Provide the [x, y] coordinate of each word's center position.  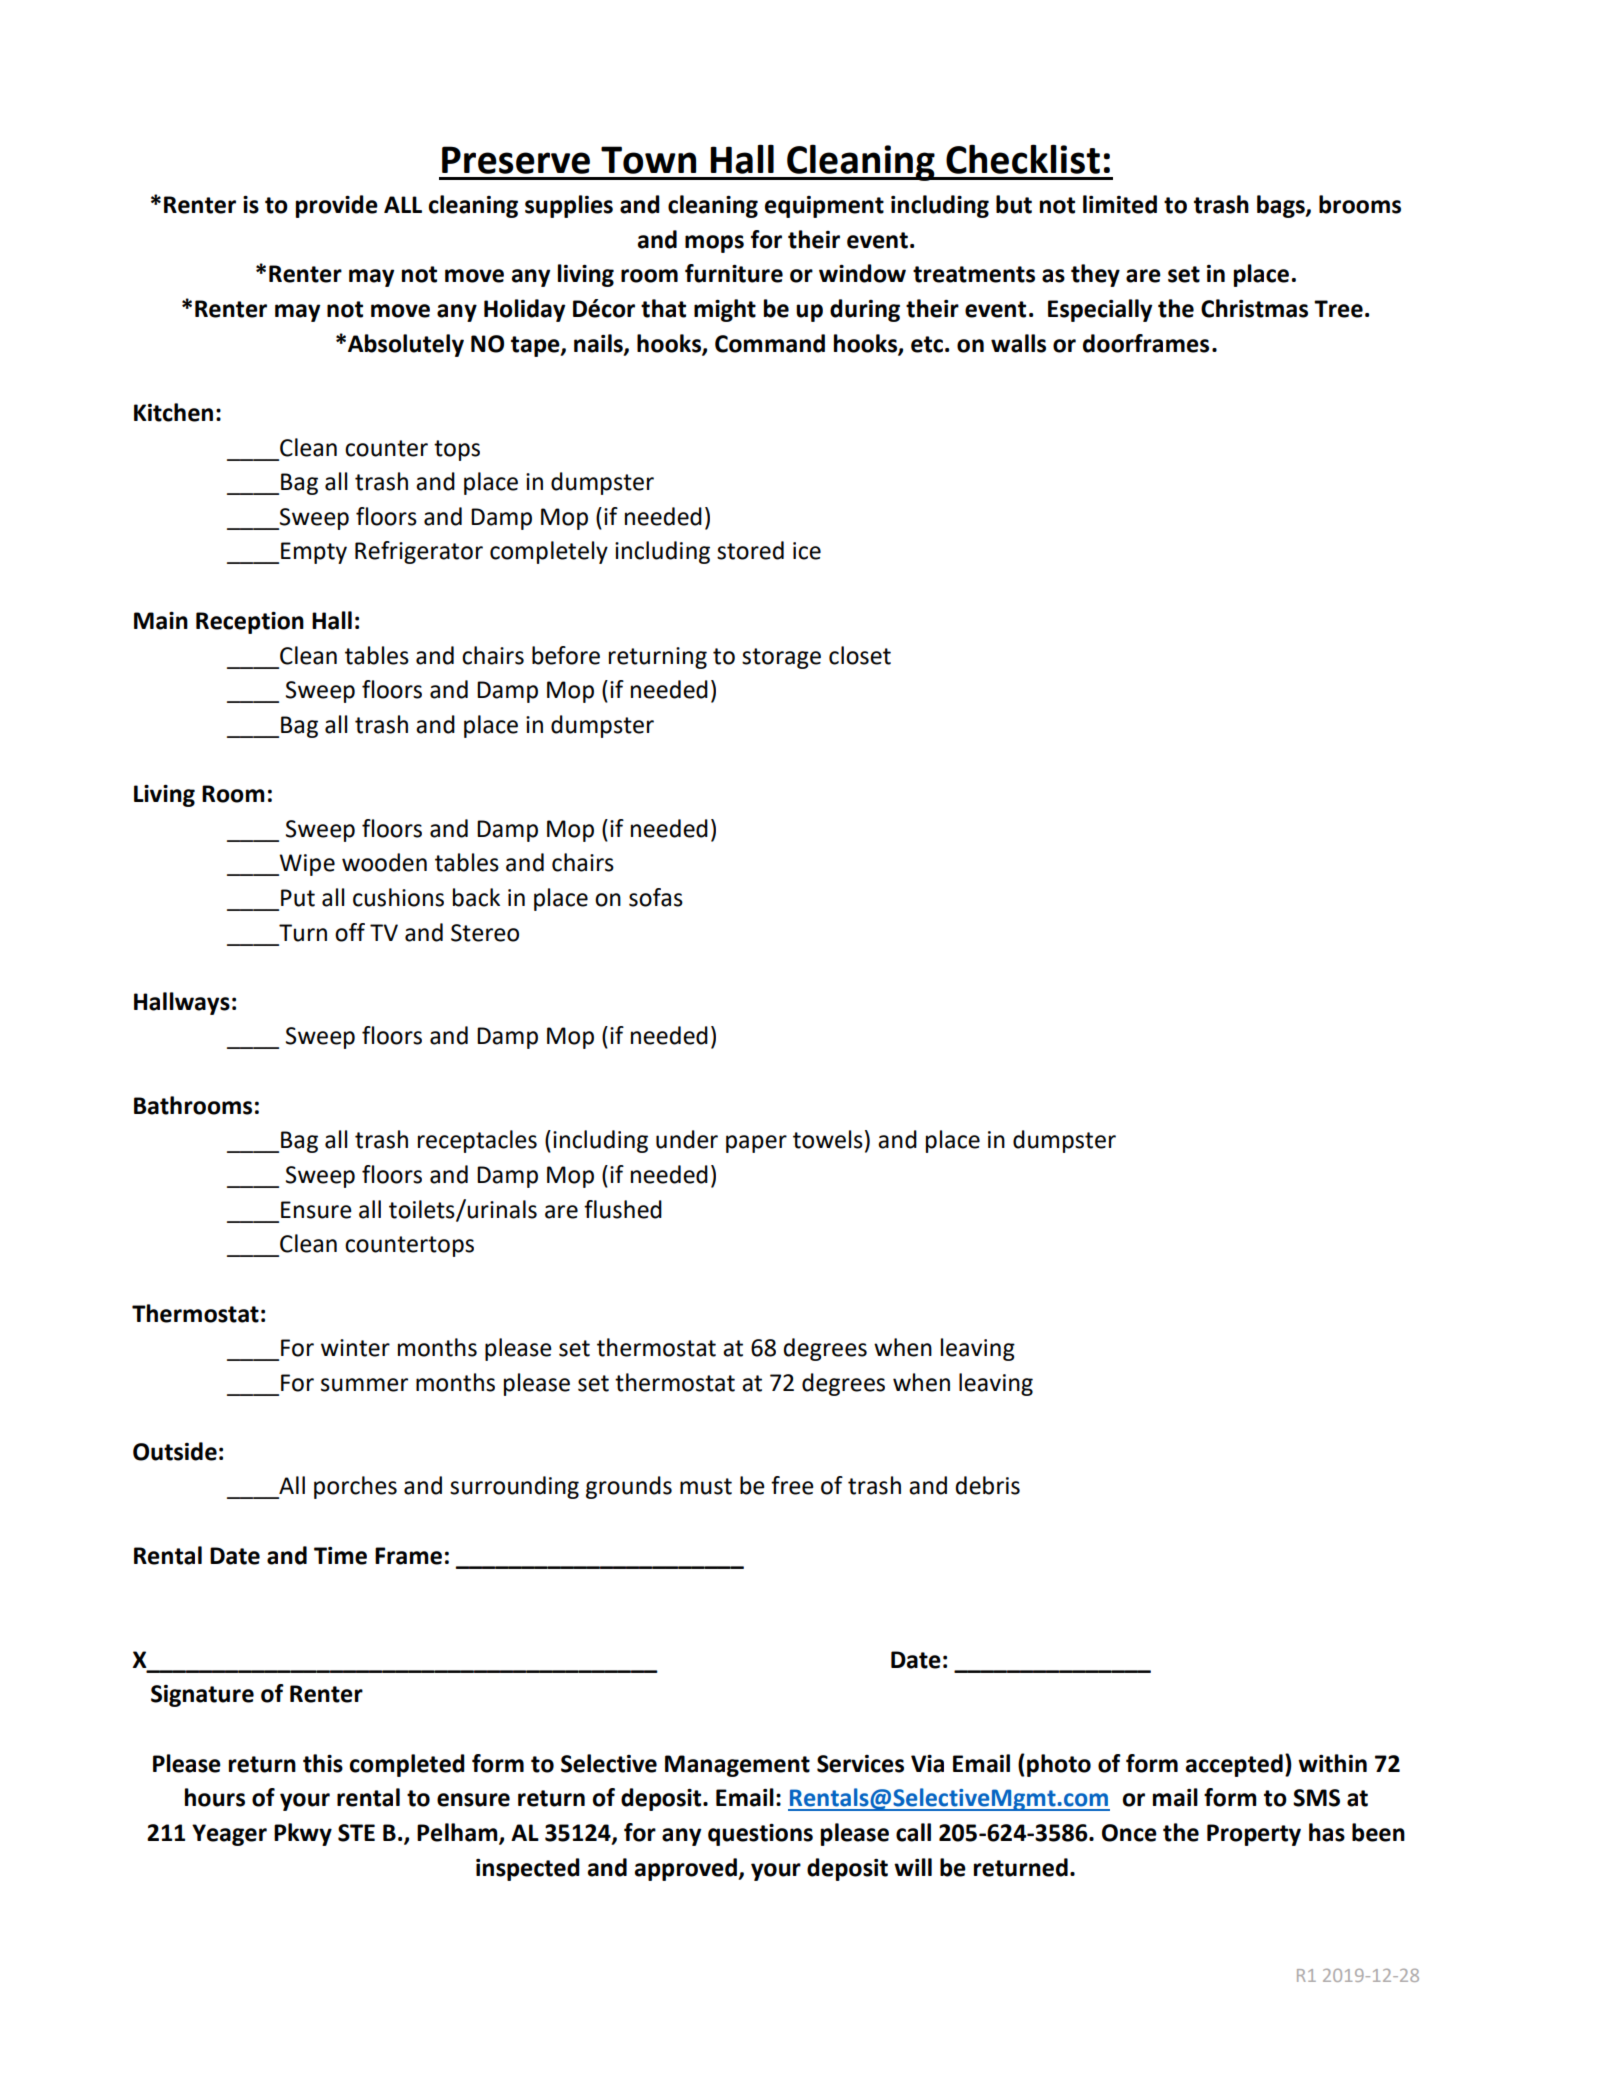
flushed [623, 1209]
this [323, 1763]
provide [337, 206]
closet [860, 655]
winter [355, 1348]
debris [987, 1485]
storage [781, 658]
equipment [824, 207]
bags [1282, 206]
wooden [384, 862]
